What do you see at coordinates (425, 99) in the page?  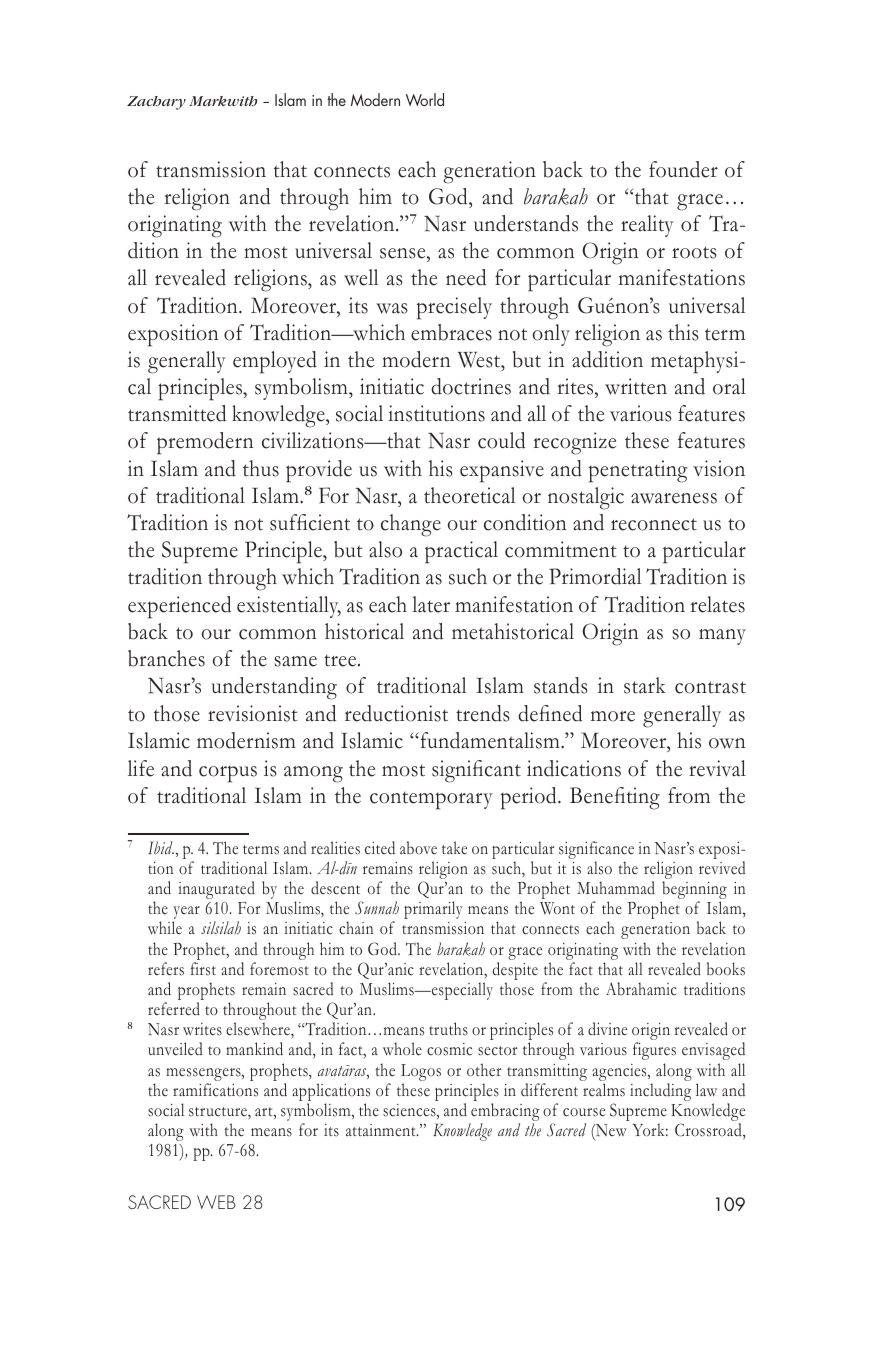 I see `World` at bounding box center [425, 99].
